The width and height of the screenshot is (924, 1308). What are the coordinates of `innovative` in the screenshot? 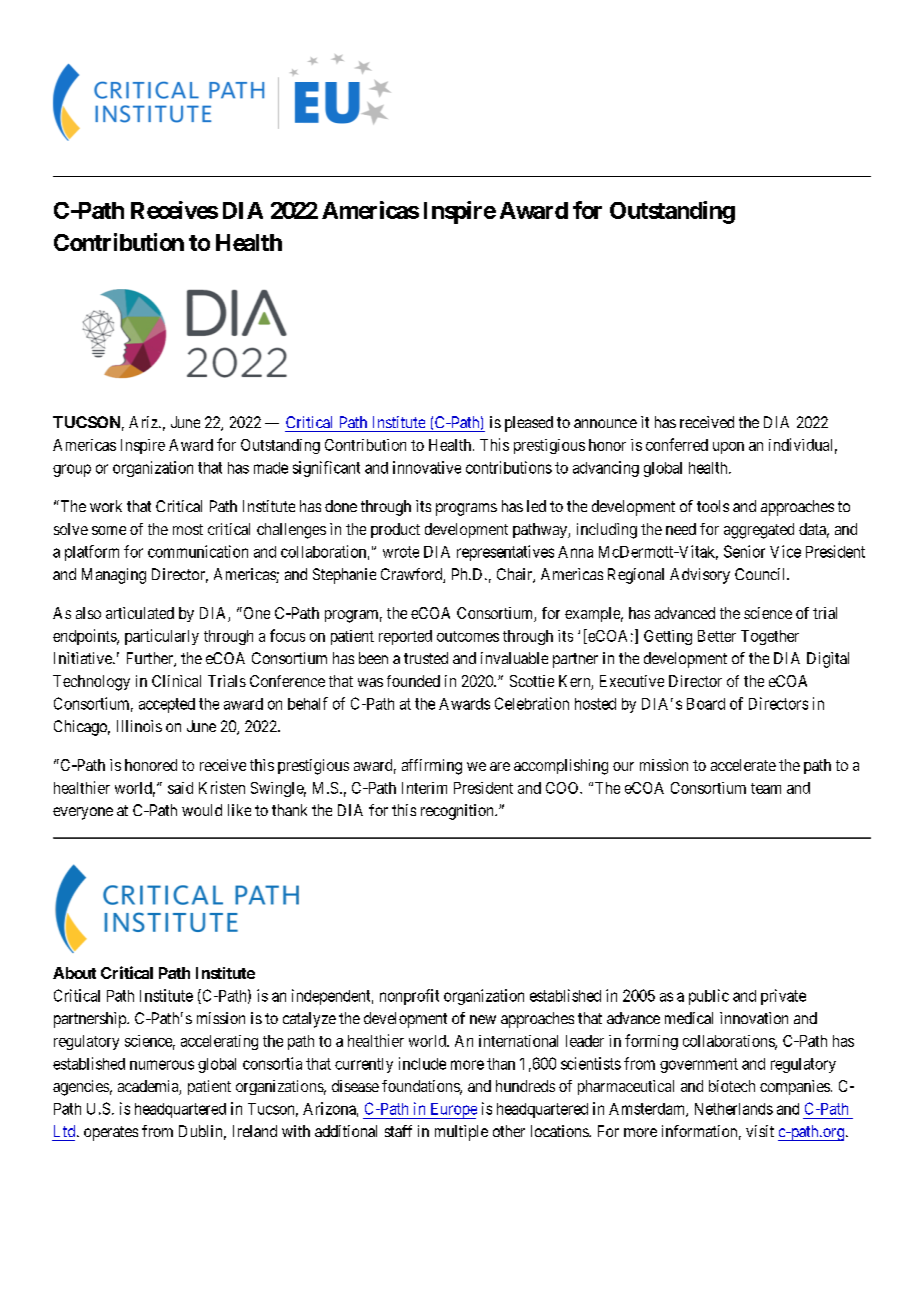 It's located at (427, 467).
